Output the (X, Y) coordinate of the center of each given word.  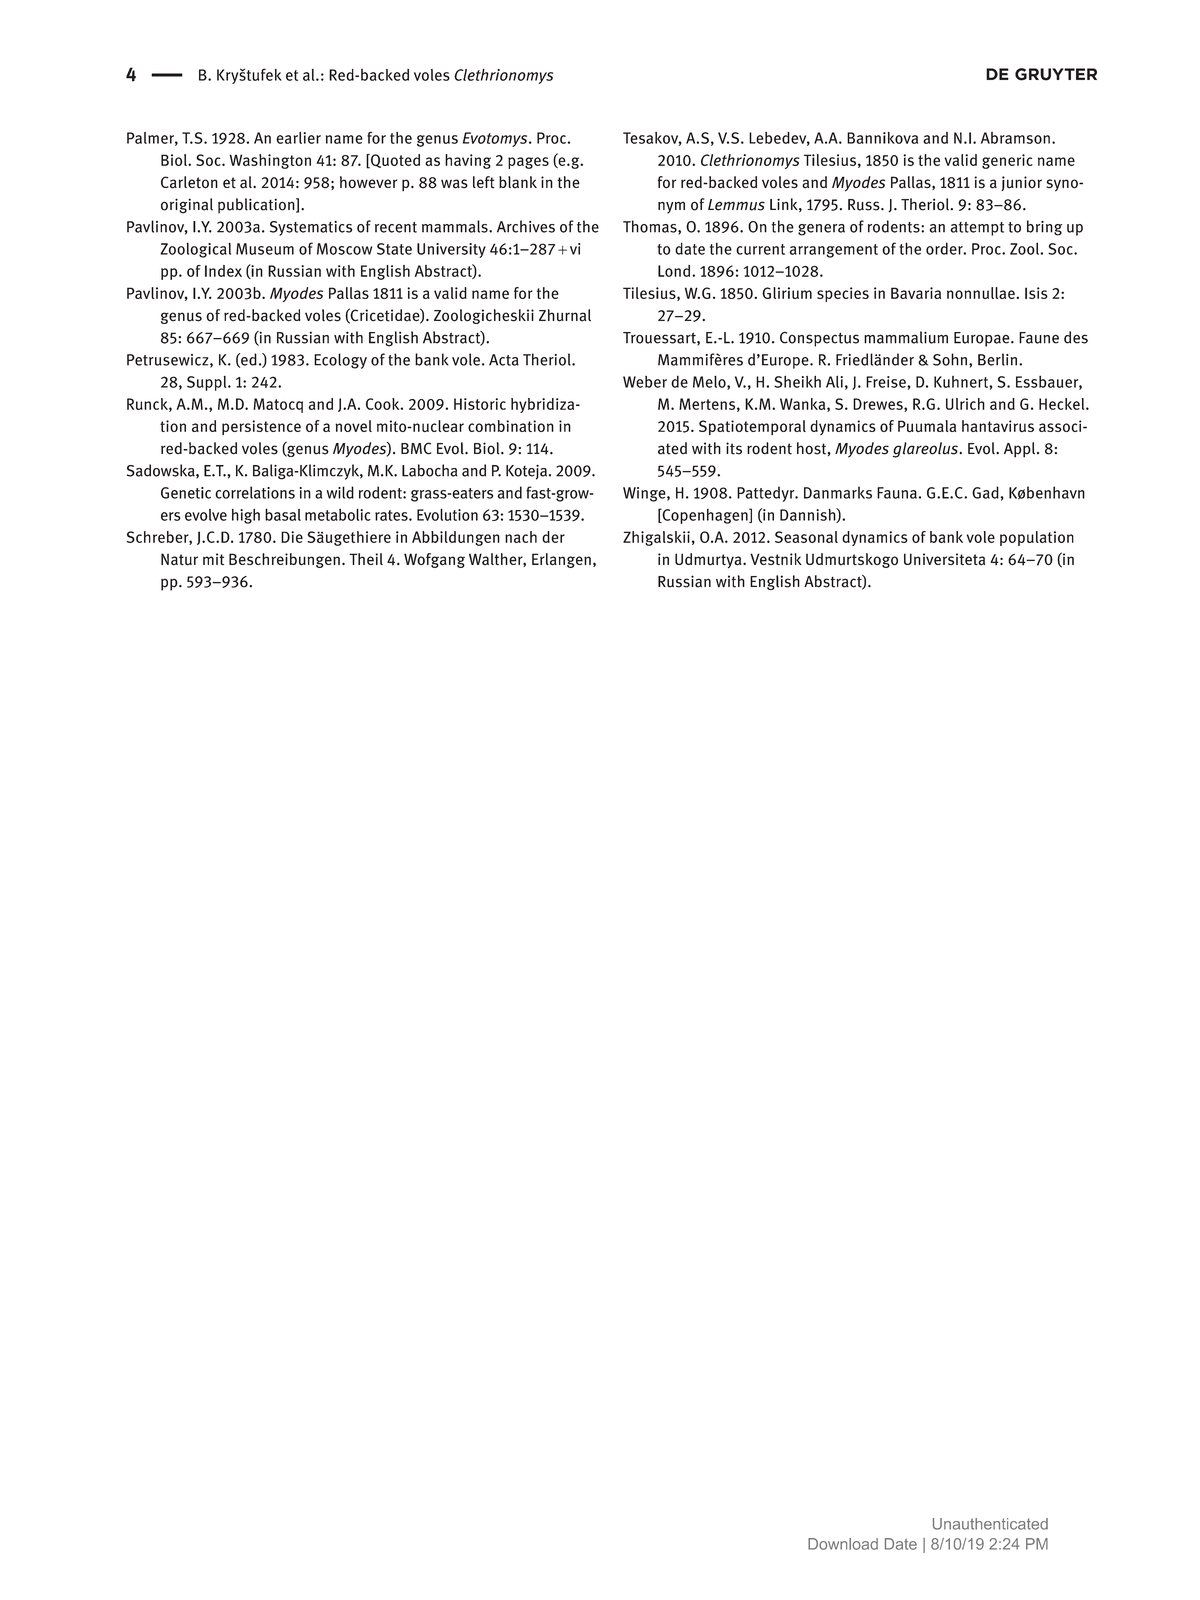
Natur (179, 559)
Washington (270, 161)
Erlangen (561, 560)
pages (528, 163)
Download (843, 1544)
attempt (977, 229)
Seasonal (806, 537)
